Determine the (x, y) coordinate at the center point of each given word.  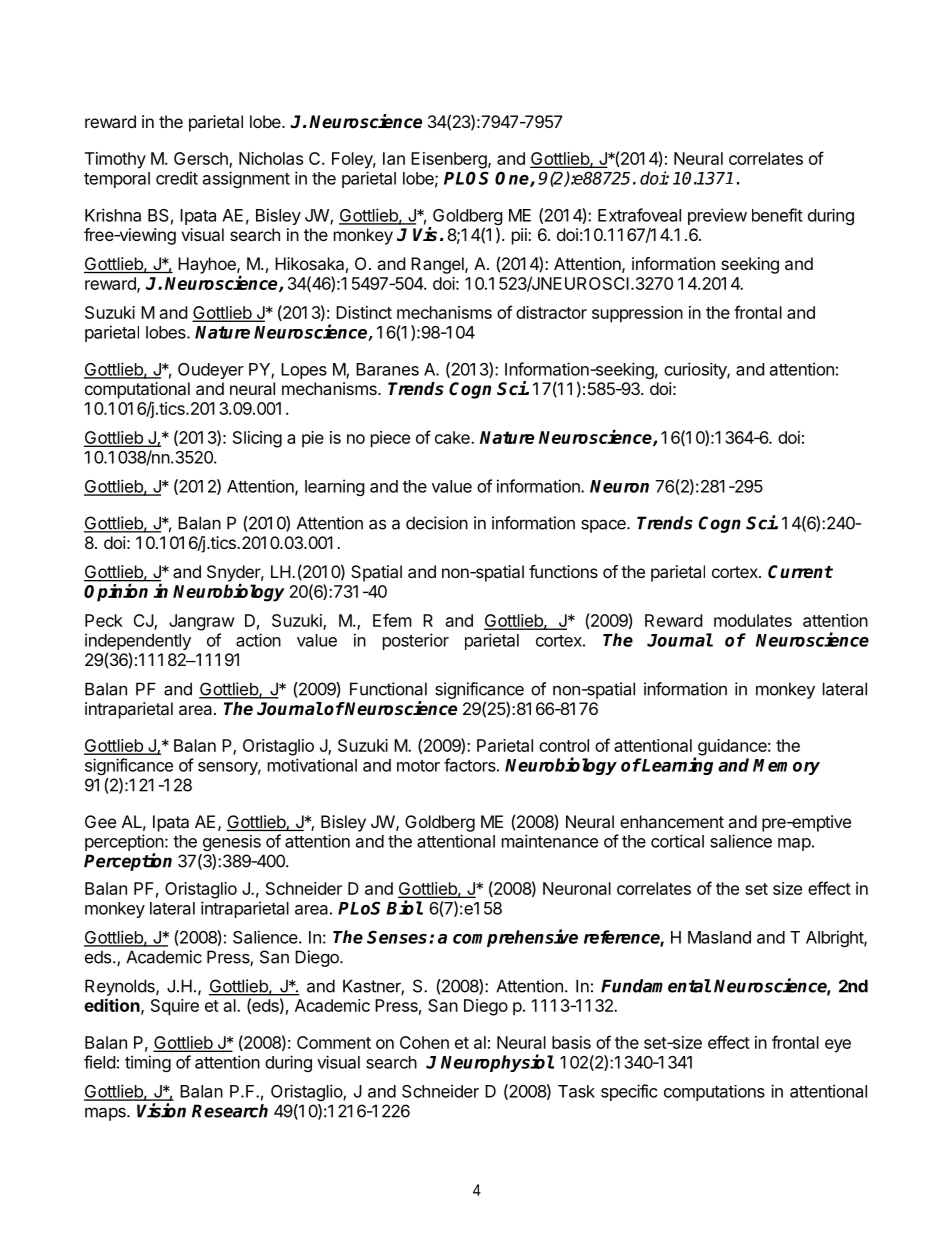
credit (177, 178)
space (604, 526)
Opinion (116, 592)
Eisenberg (450, 160)
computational (137, 390)
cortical (677, 841)
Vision (161, 1110)
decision (437, 523)
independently (138, 643)
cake (453, 437)
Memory (786, 767)
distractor (551, 312)
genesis (232, 843)
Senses (398, 937)
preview (717, 216)
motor (418, 766)
